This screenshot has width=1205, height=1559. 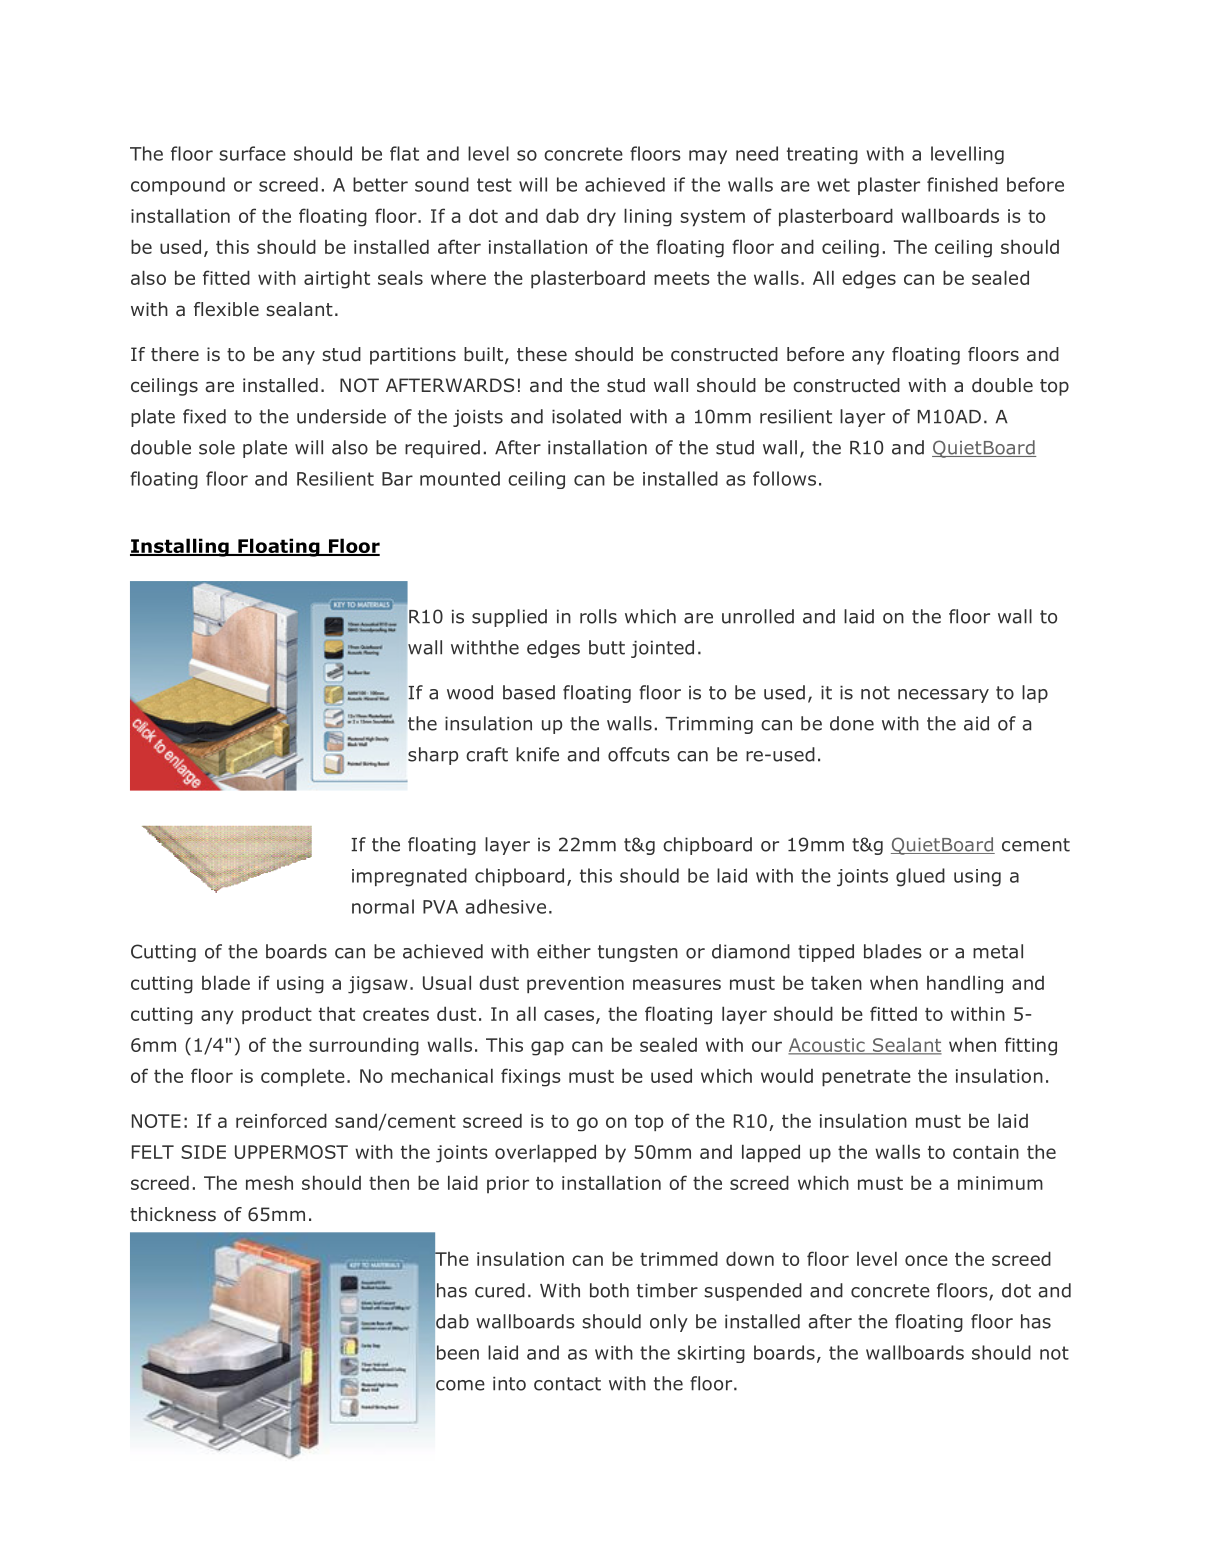 I want to click on come, so click(x=460, y=1385).
